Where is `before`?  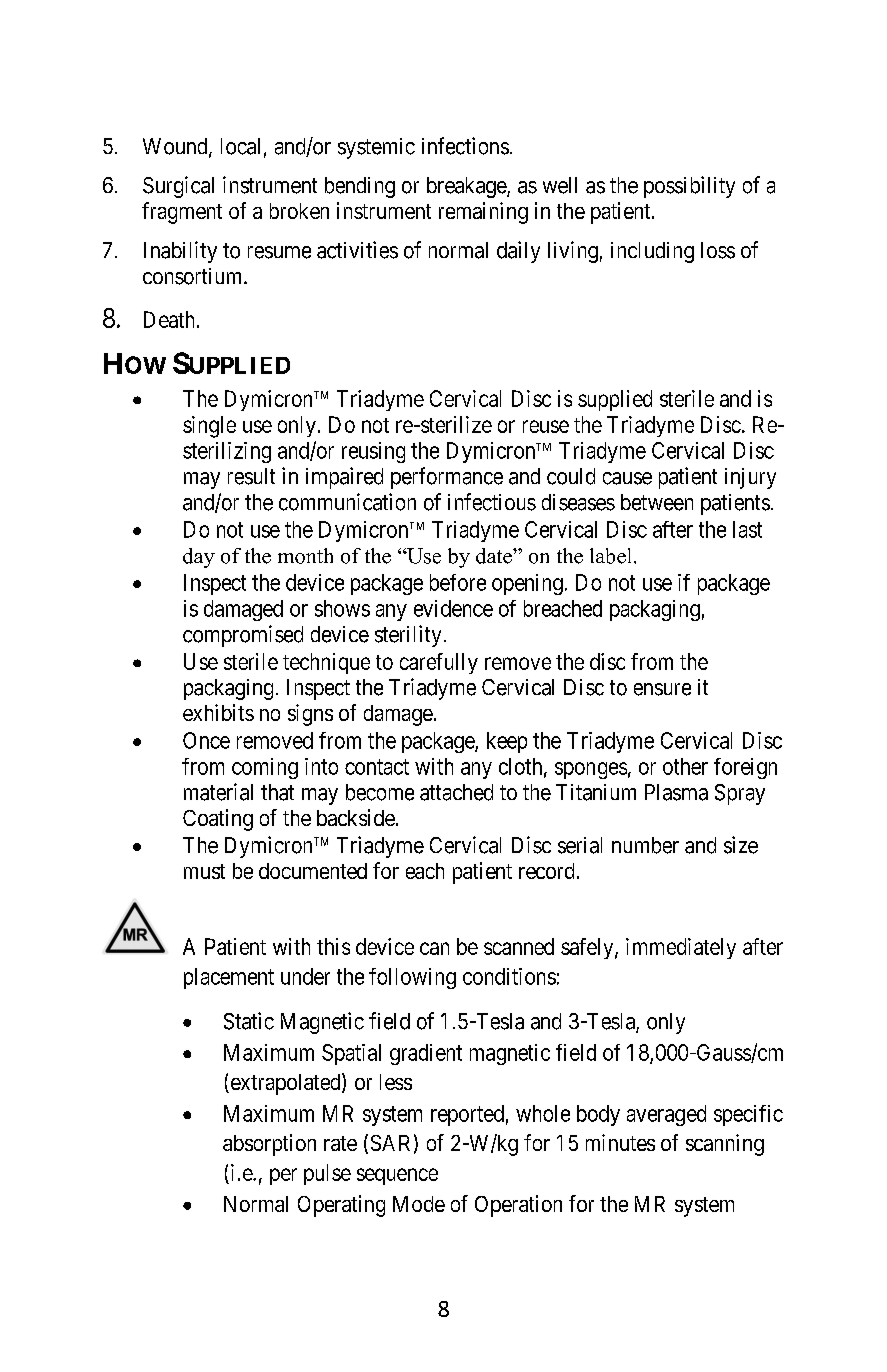
before is located at coordinates (458, 582).
